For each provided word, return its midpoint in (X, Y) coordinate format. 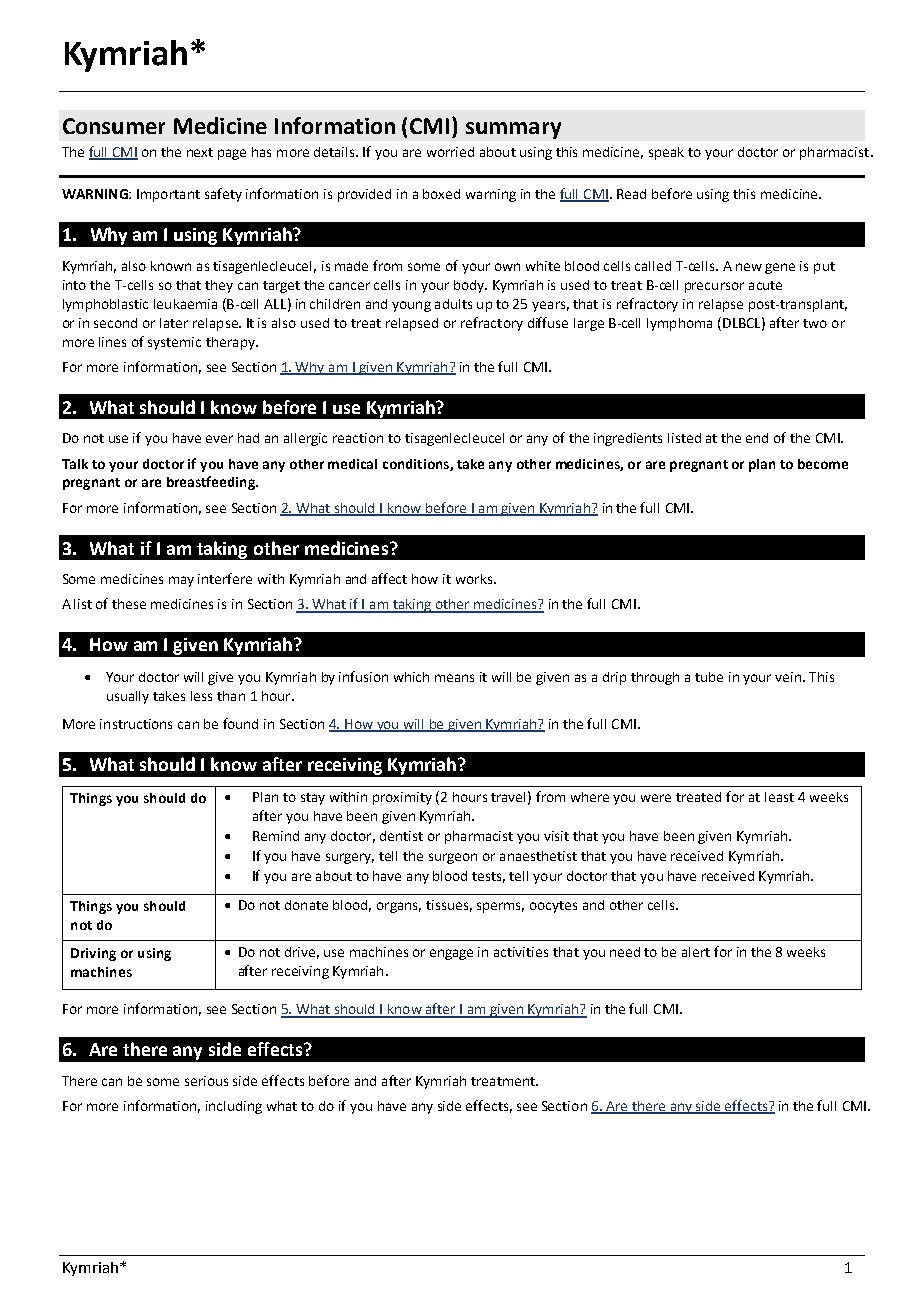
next (200, 152)
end (757, 438)
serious (206, 1081)
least (779, 797)
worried (450, 152)
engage (451, 954)
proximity (402, 798)
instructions (136, 724)
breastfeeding (212, 483)
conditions (417, 465)
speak (666, 153)
